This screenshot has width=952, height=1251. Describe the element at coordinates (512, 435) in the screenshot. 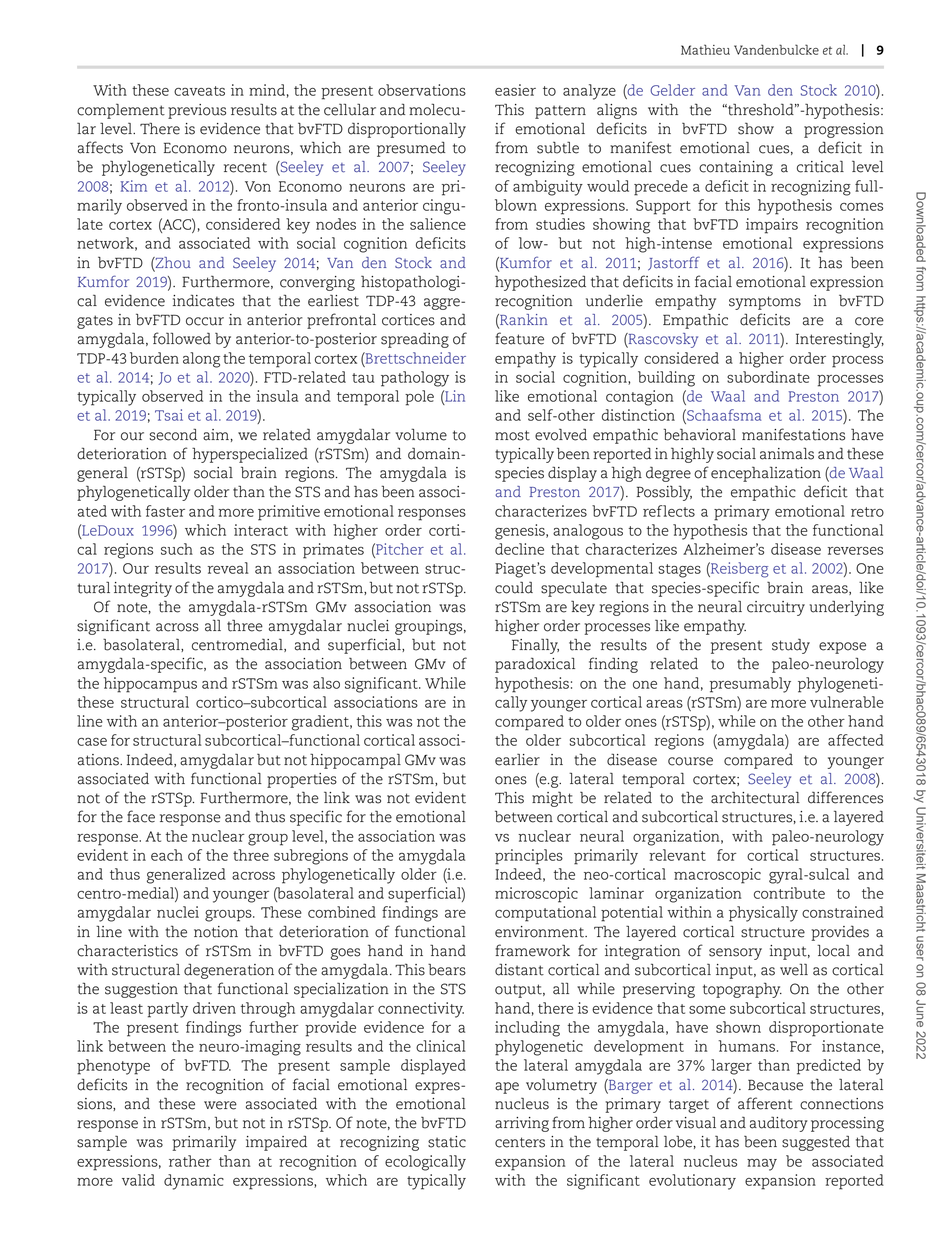

I see `most` at that location.
